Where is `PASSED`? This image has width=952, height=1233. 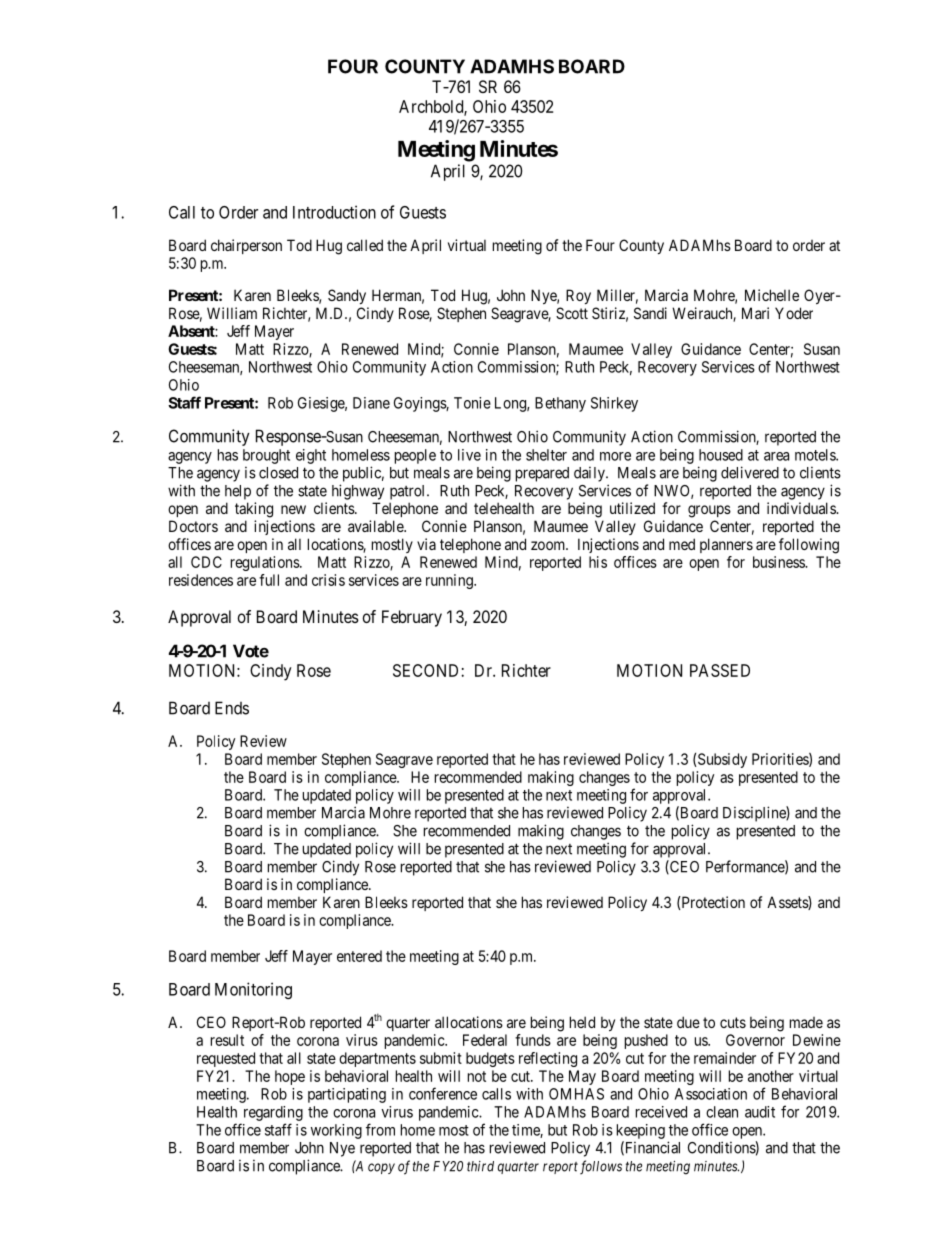 PASSED is located at coordinates (720, 670).
